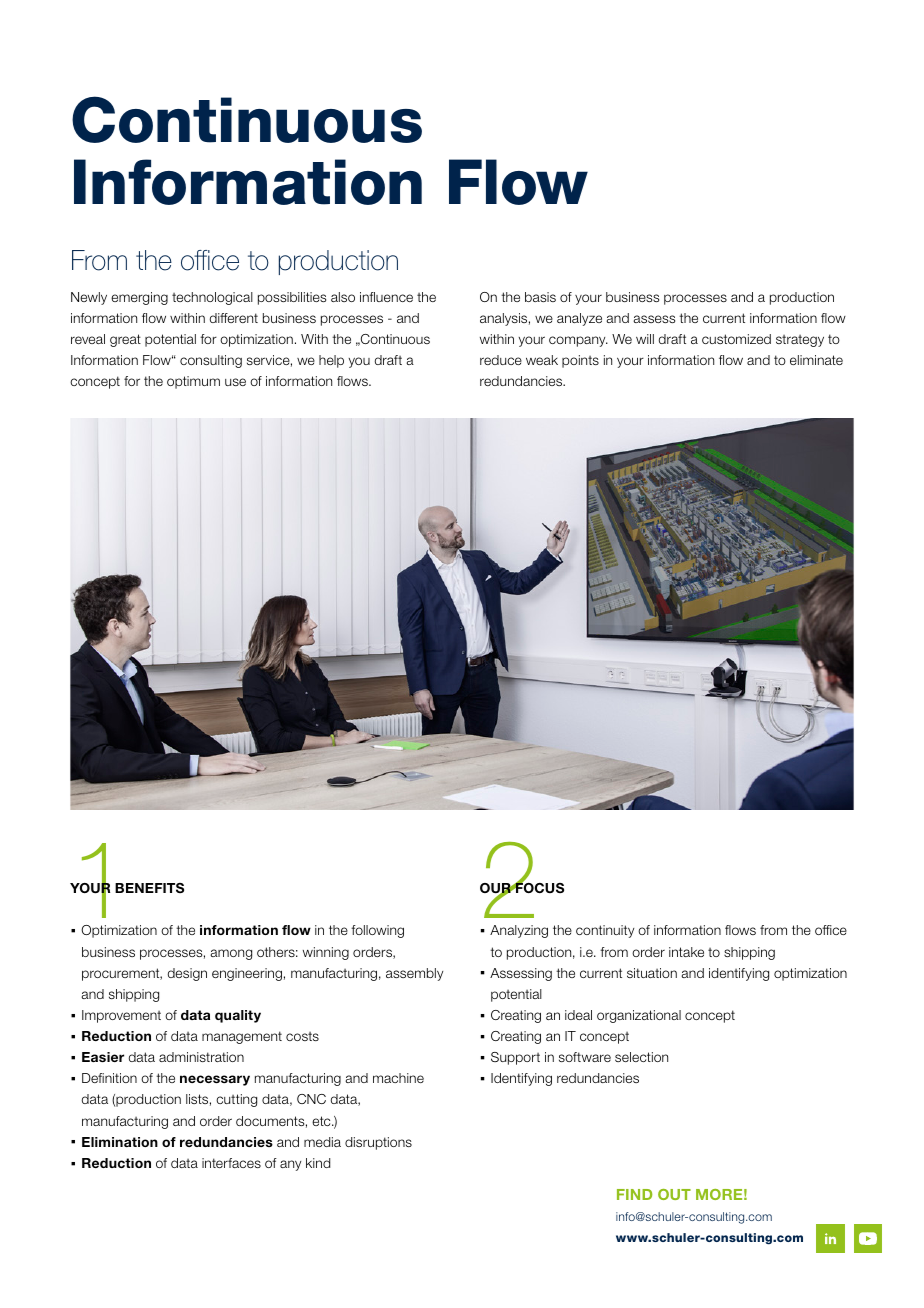 Image resolution: width=924 pixels, height=1308 pixels. I want to click on BENEFITS, so click(149, 888).
